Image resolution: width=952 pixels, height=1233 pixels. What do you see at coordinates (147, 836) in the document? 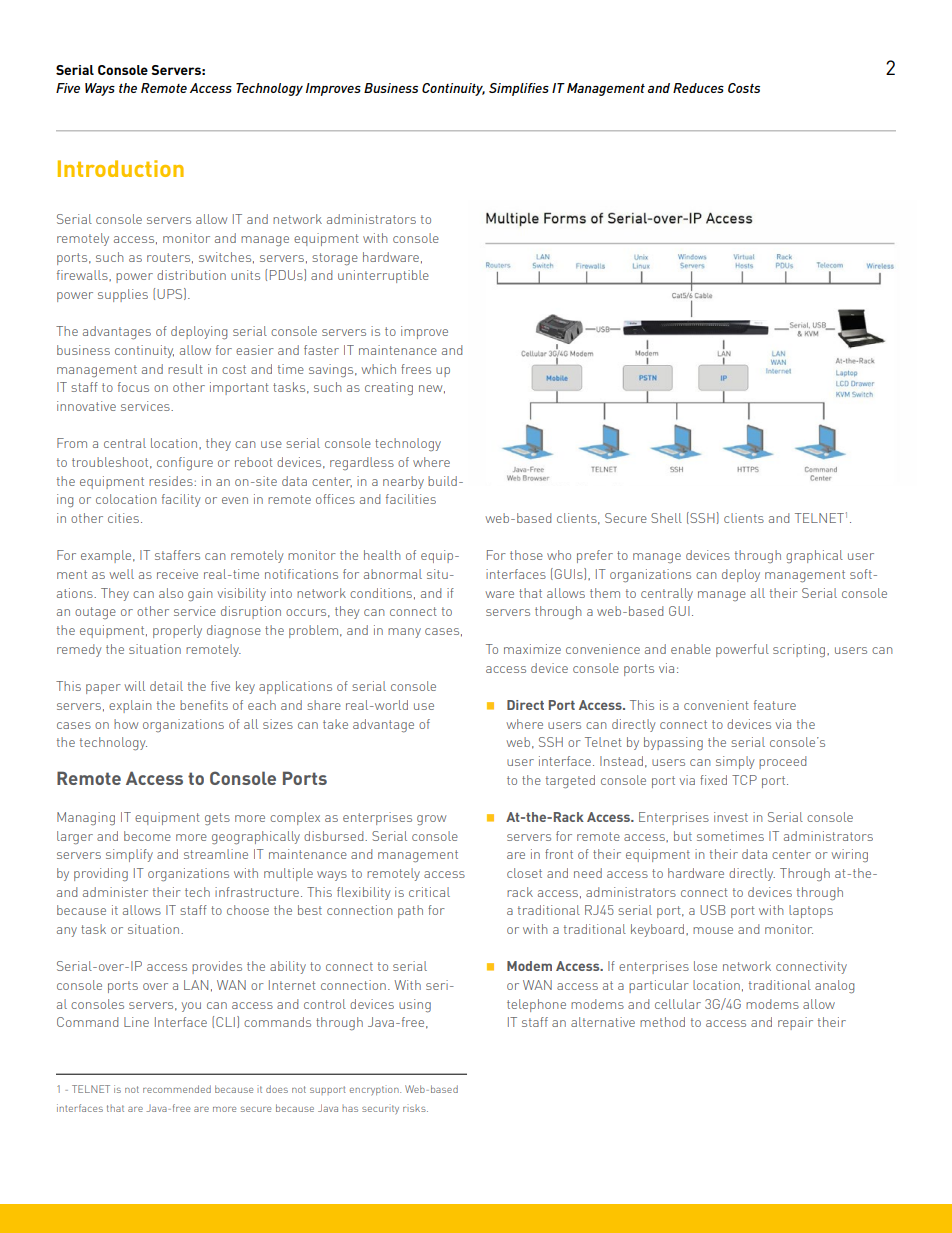
I see `become` at bounding box center [147, 836].
